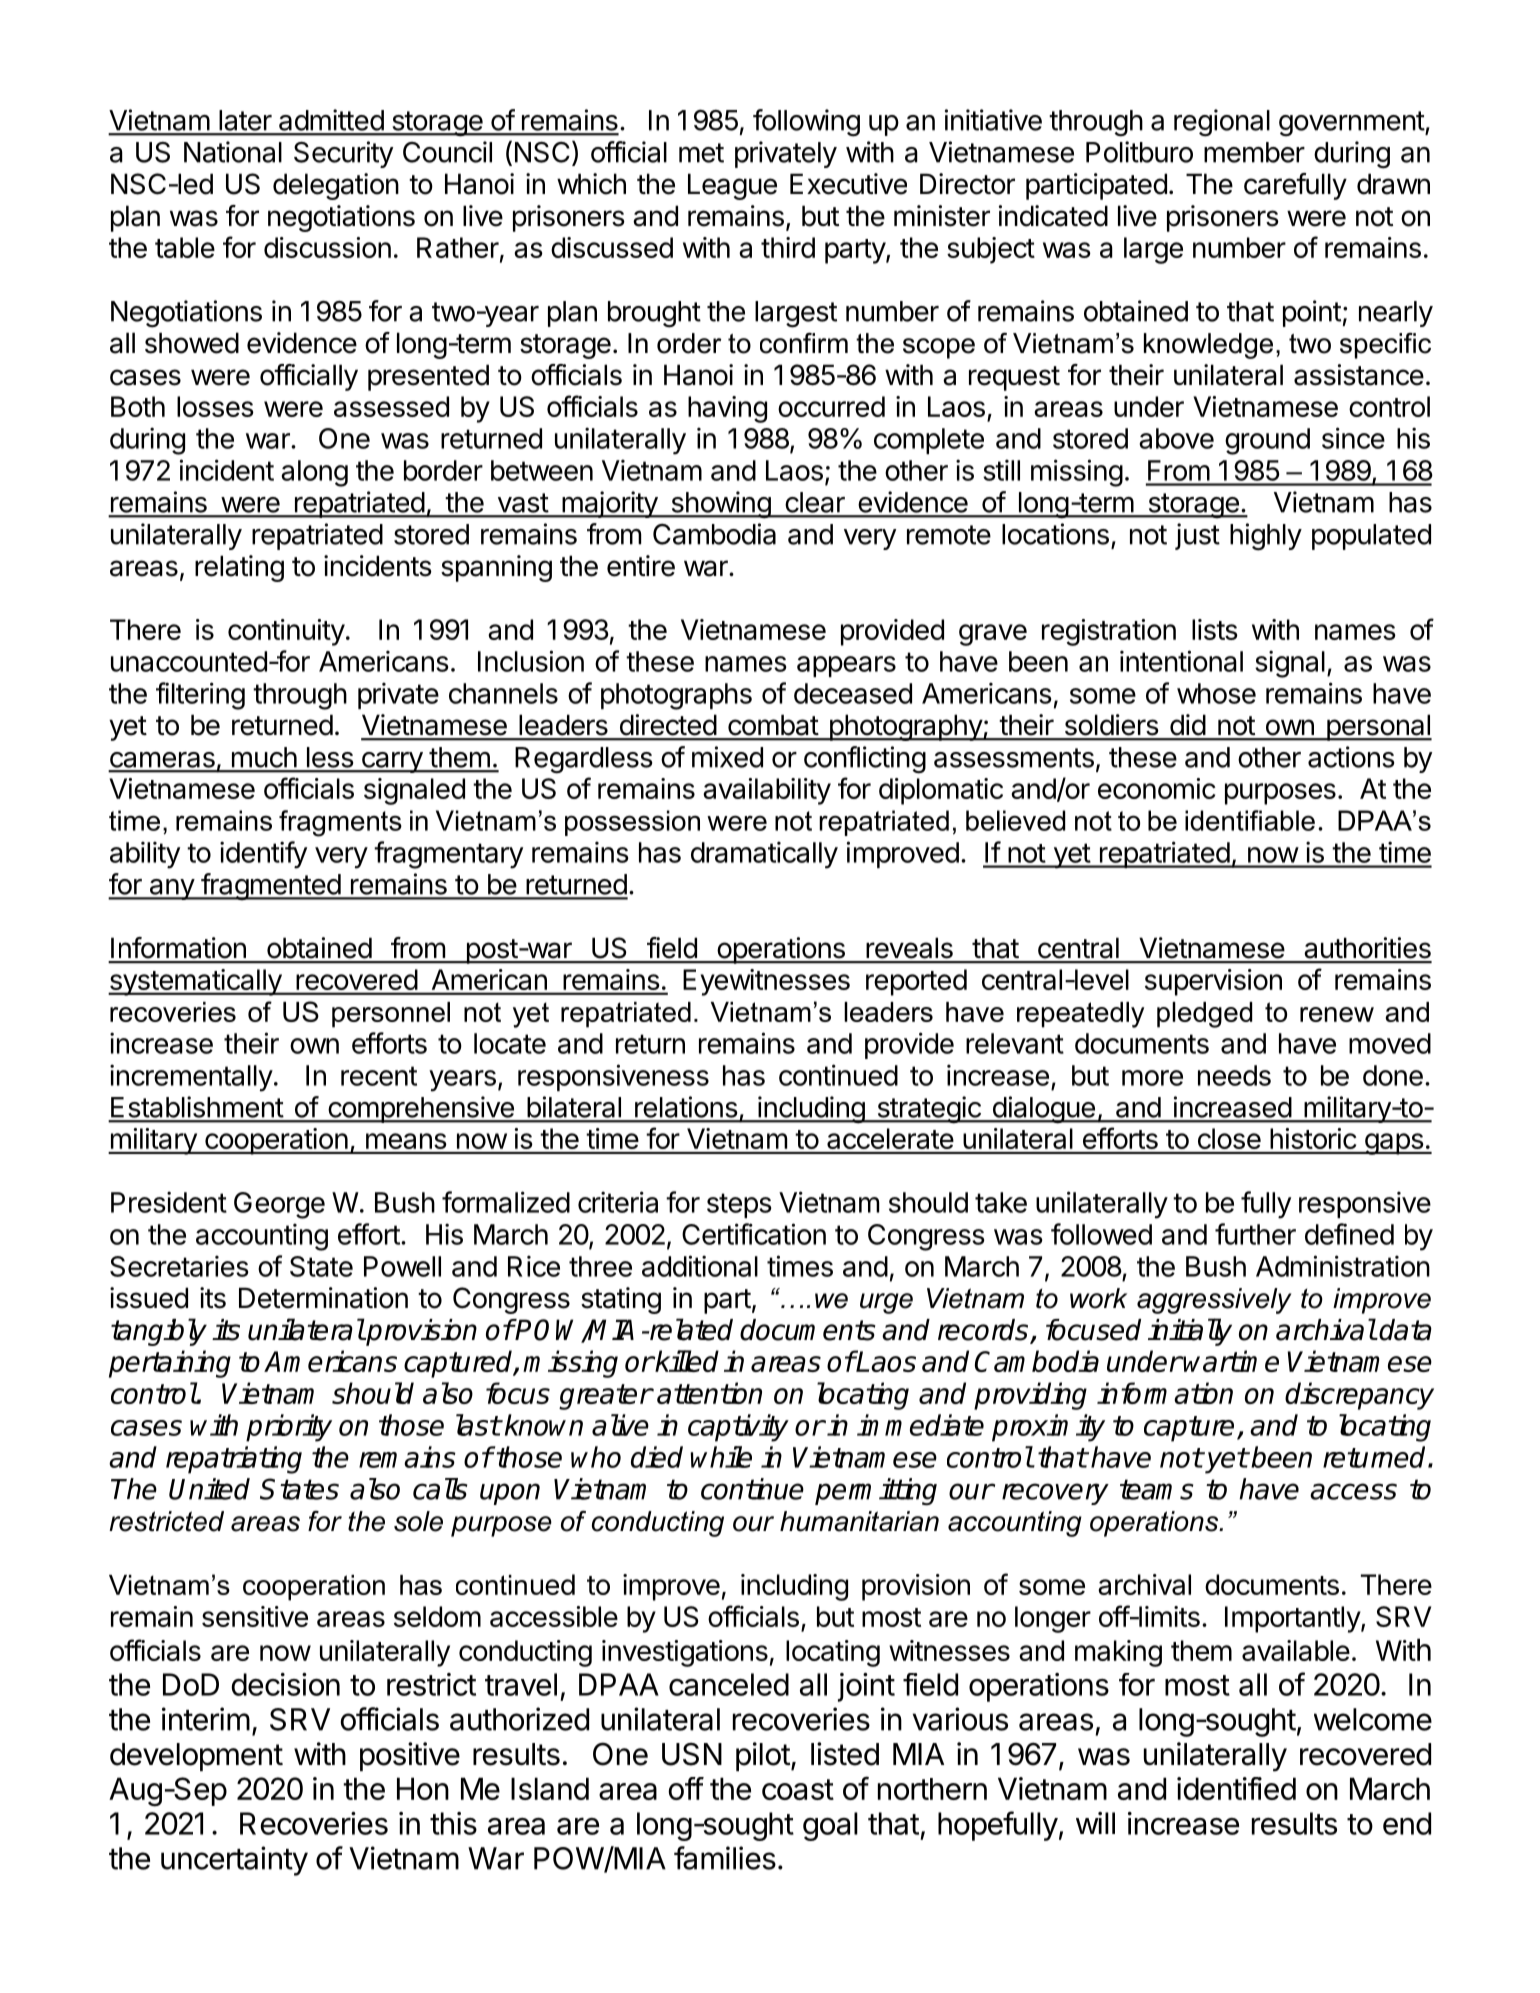 This screenshot has width=1540, height=1993. I want to click on member, so click(1254, 152).
